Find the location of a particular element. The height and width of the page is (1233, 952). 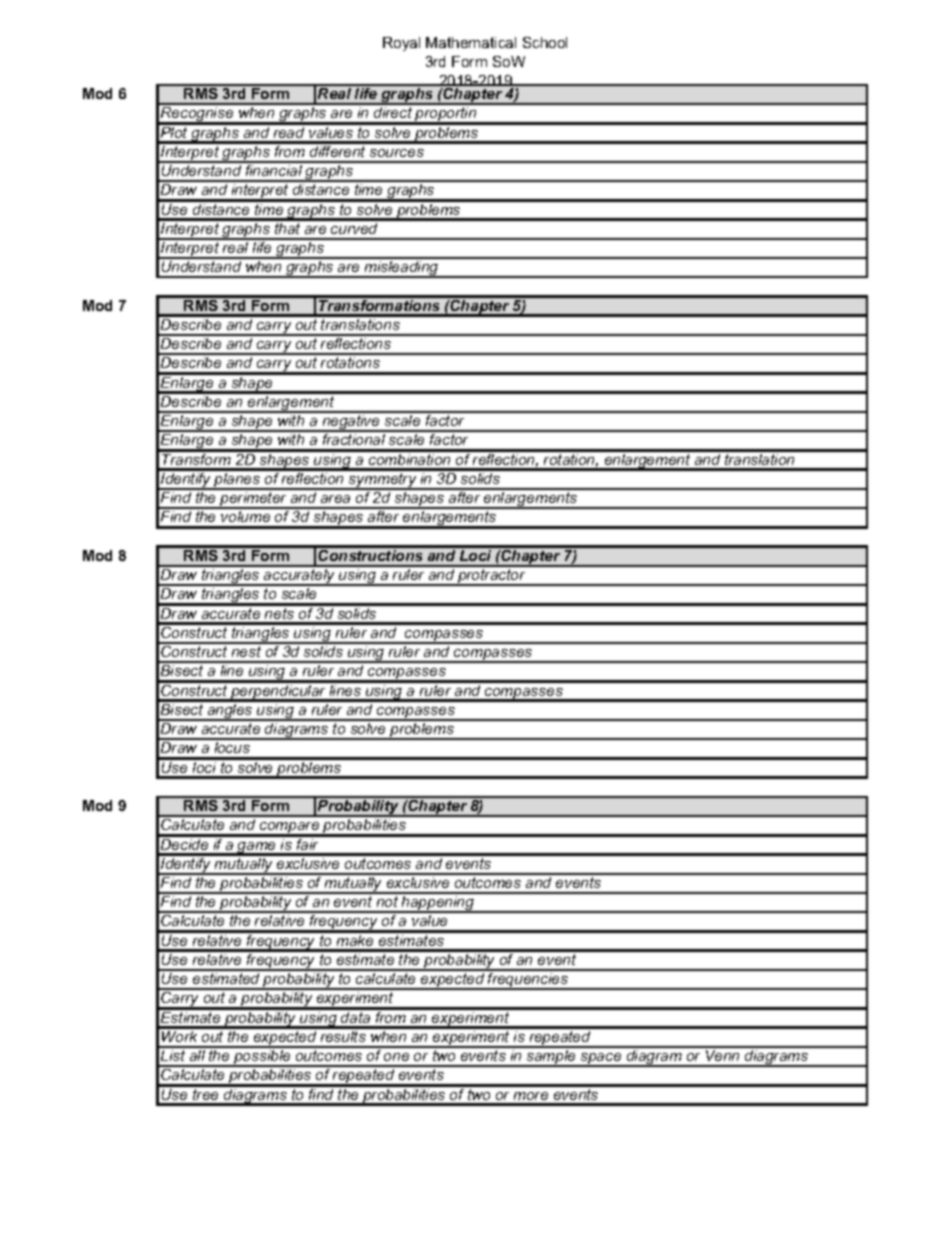

space is located at coordinates (601, 1060).
